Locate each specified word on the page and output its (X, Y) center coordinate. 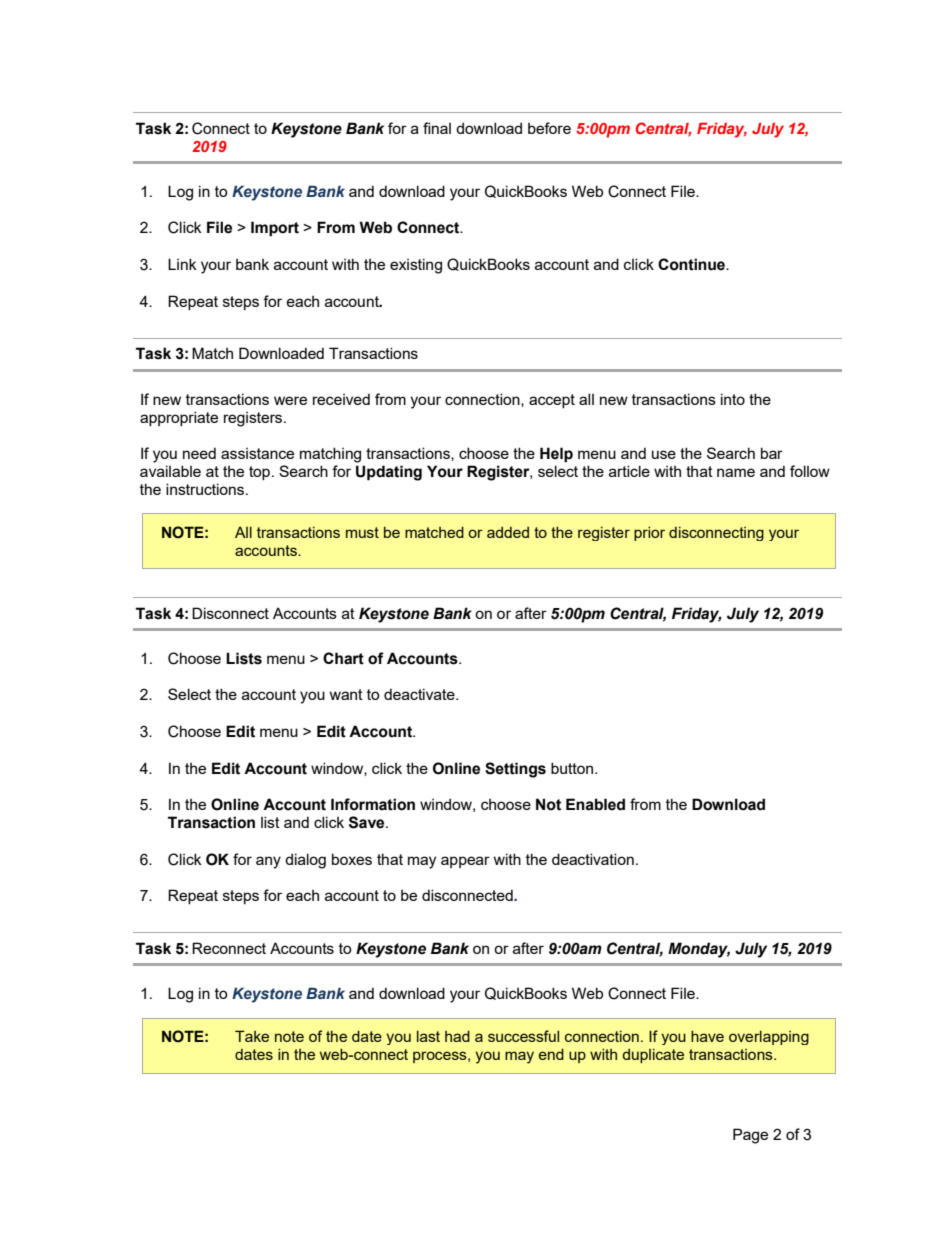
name (736, 472)
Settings (515, 770)
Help (556, 455)
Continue (692, 264)
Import (275, 229)
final (437, 128)
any (268, 862)
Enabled (595, 804)
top (261, 473)
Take (252, 1036)
